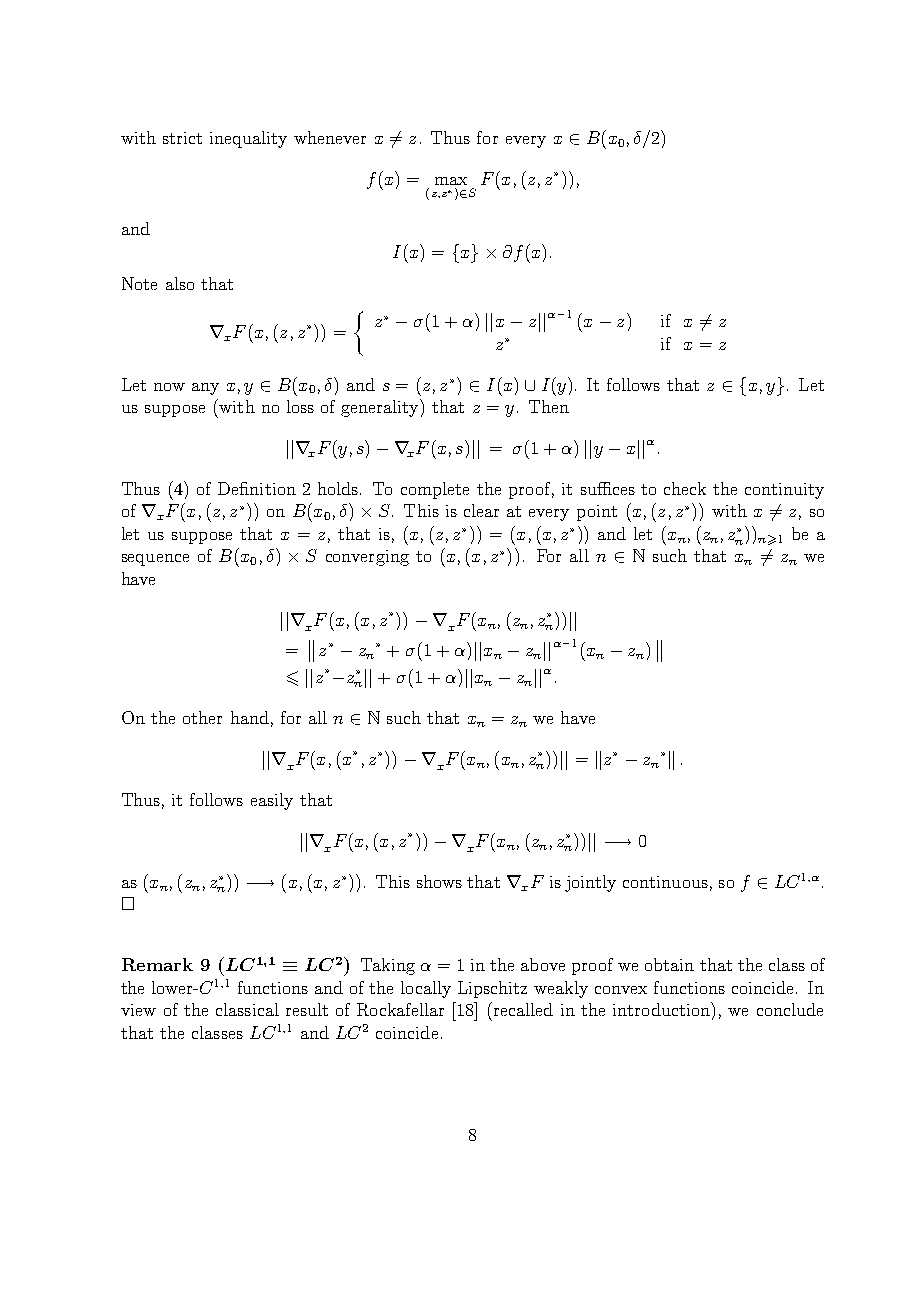 The height and width of the document is (1308, 924). I want to click on any, so click(205, 389).
